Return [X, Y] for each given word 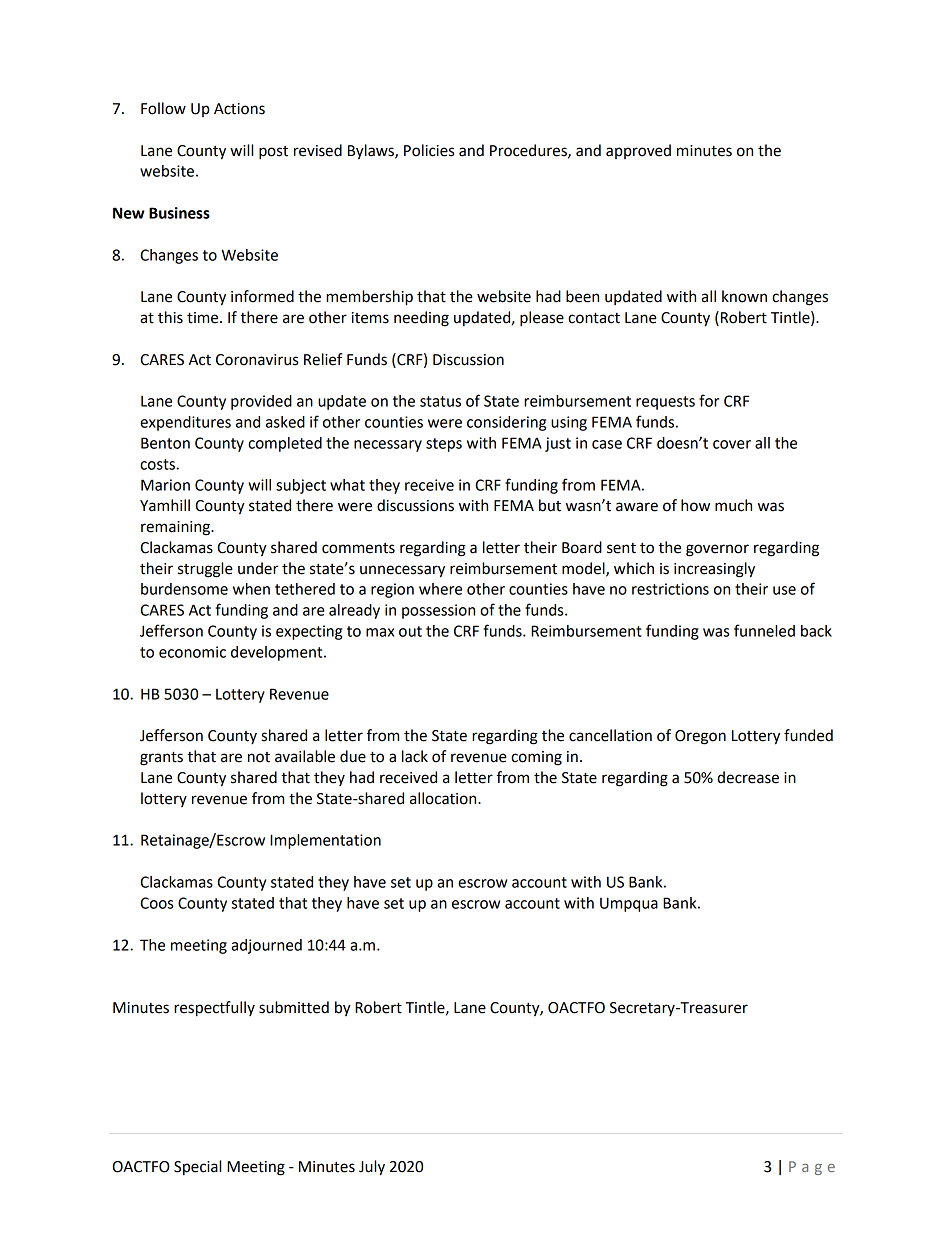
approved [638, 151]
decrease [748, 777]
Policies [429, 150]
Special [197, 1167]
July [372, 1168]
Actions [239, 109]
